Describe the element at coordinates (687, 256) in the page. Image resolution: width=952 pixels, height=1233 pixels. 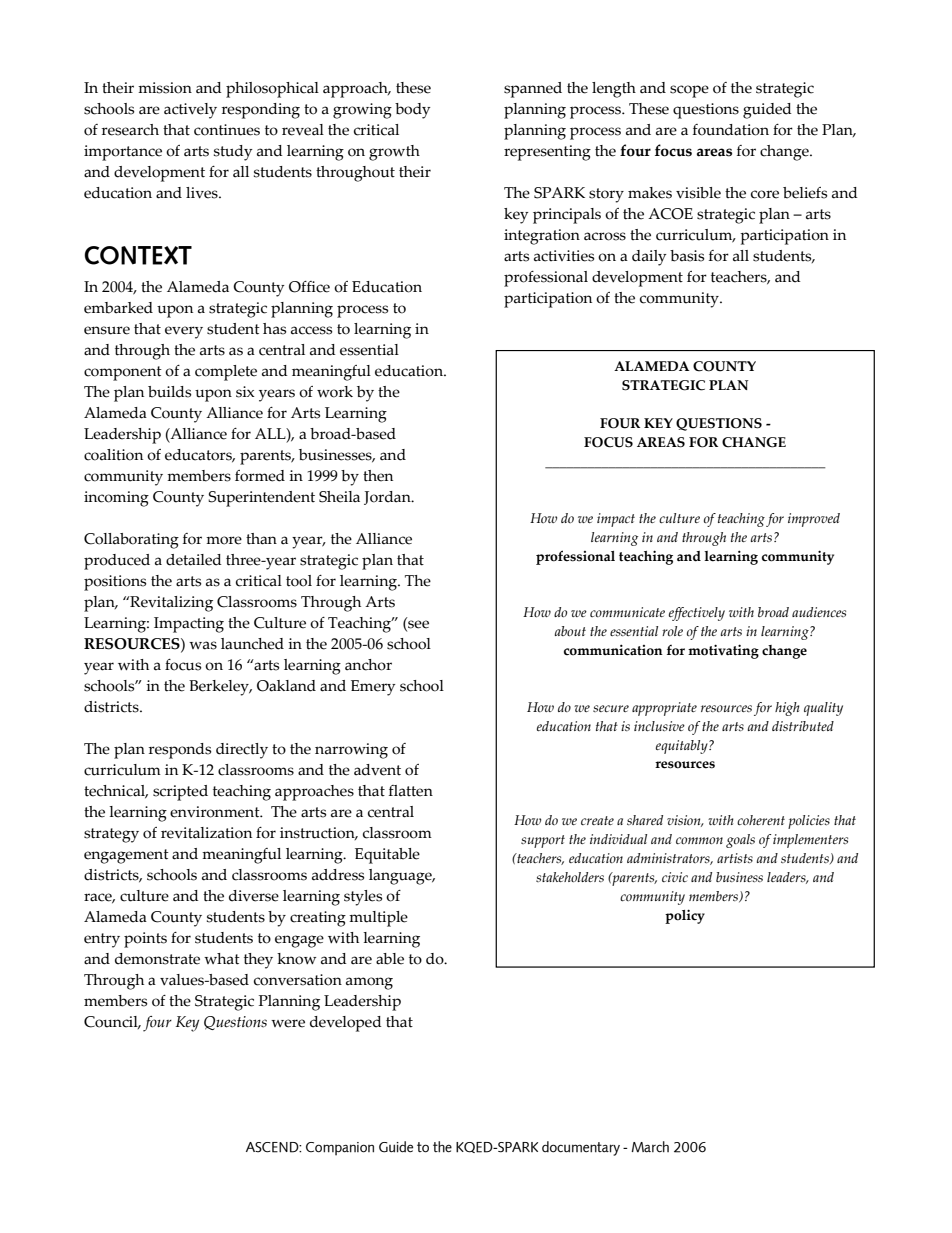
I see `basis` at that location.
